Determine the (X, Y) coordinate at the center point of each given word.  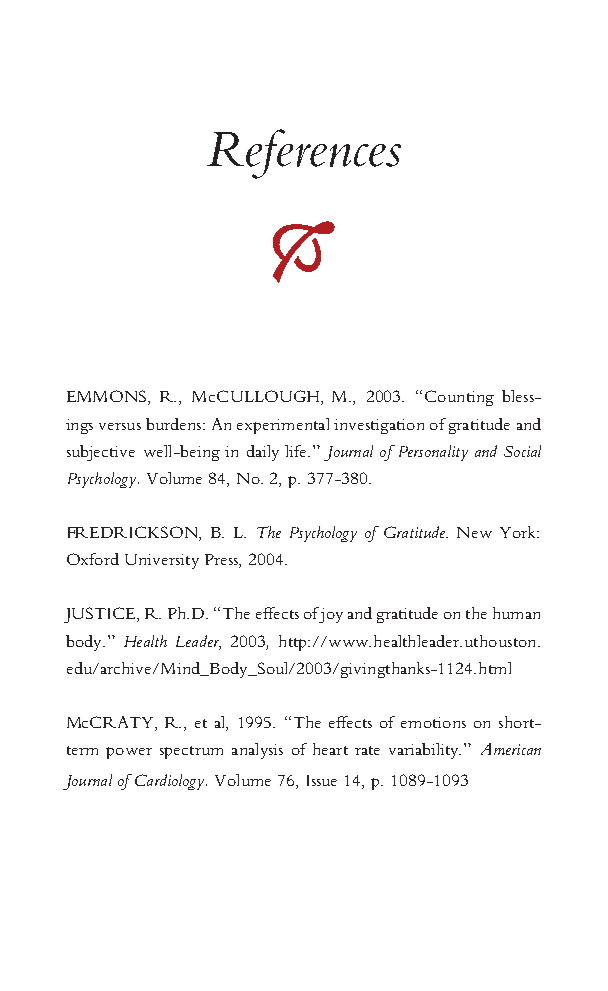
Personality (433, 453)
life (297, 451)
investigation (379, 426)
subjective (101, 453)
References (304, 154)
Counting (459, 398)
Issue (322, 780)
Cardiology (171, 782)
